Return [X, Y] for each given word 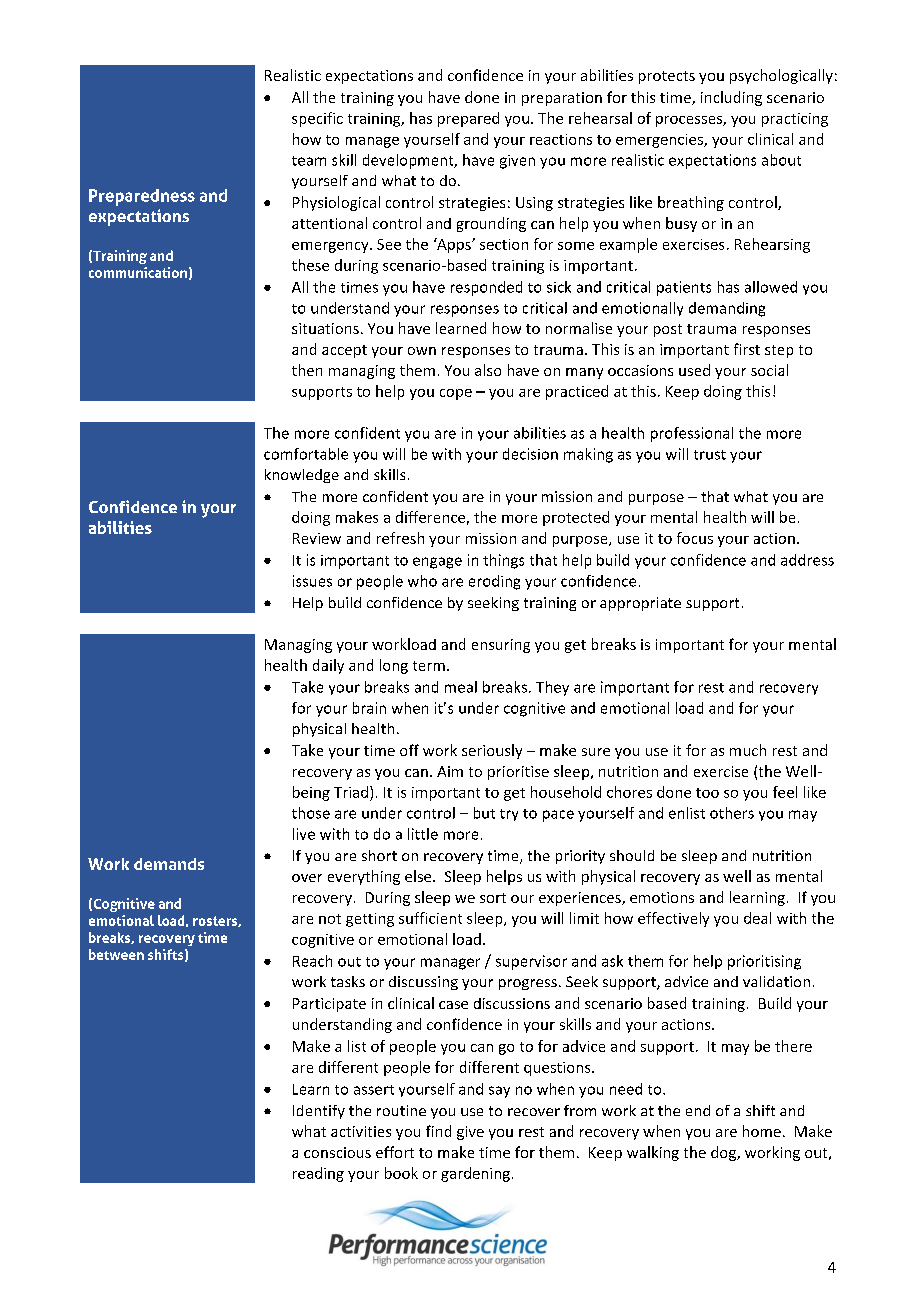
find [438, 1131]
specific [317, 119]
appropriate [640, 604]
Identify [319, 1112]
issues [312, 581]
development [409, 161]
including [731, 98]
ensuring [501, 646]
